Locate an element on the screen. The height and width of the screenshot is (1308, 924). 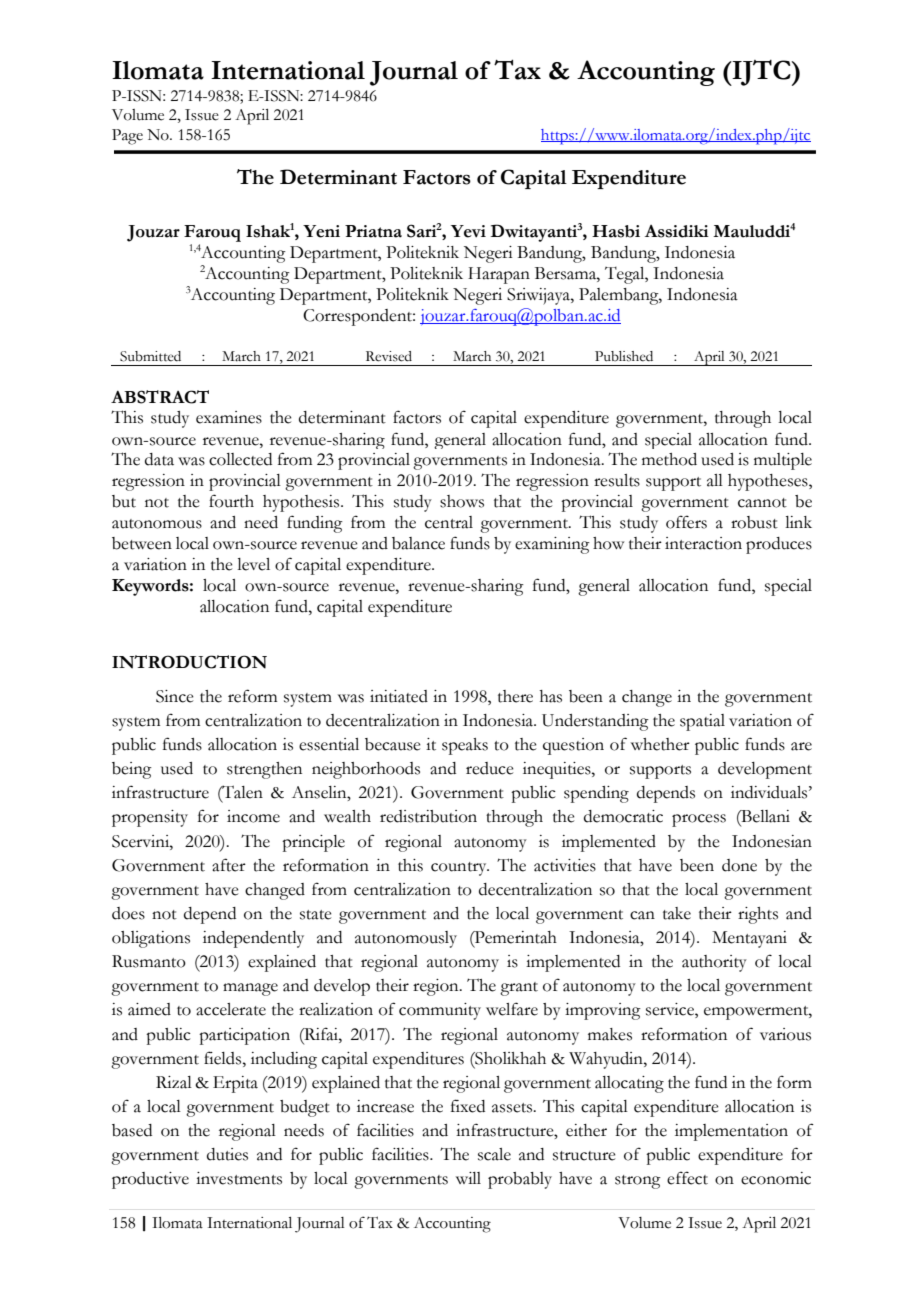
after is located at coordinates (229, 865).
